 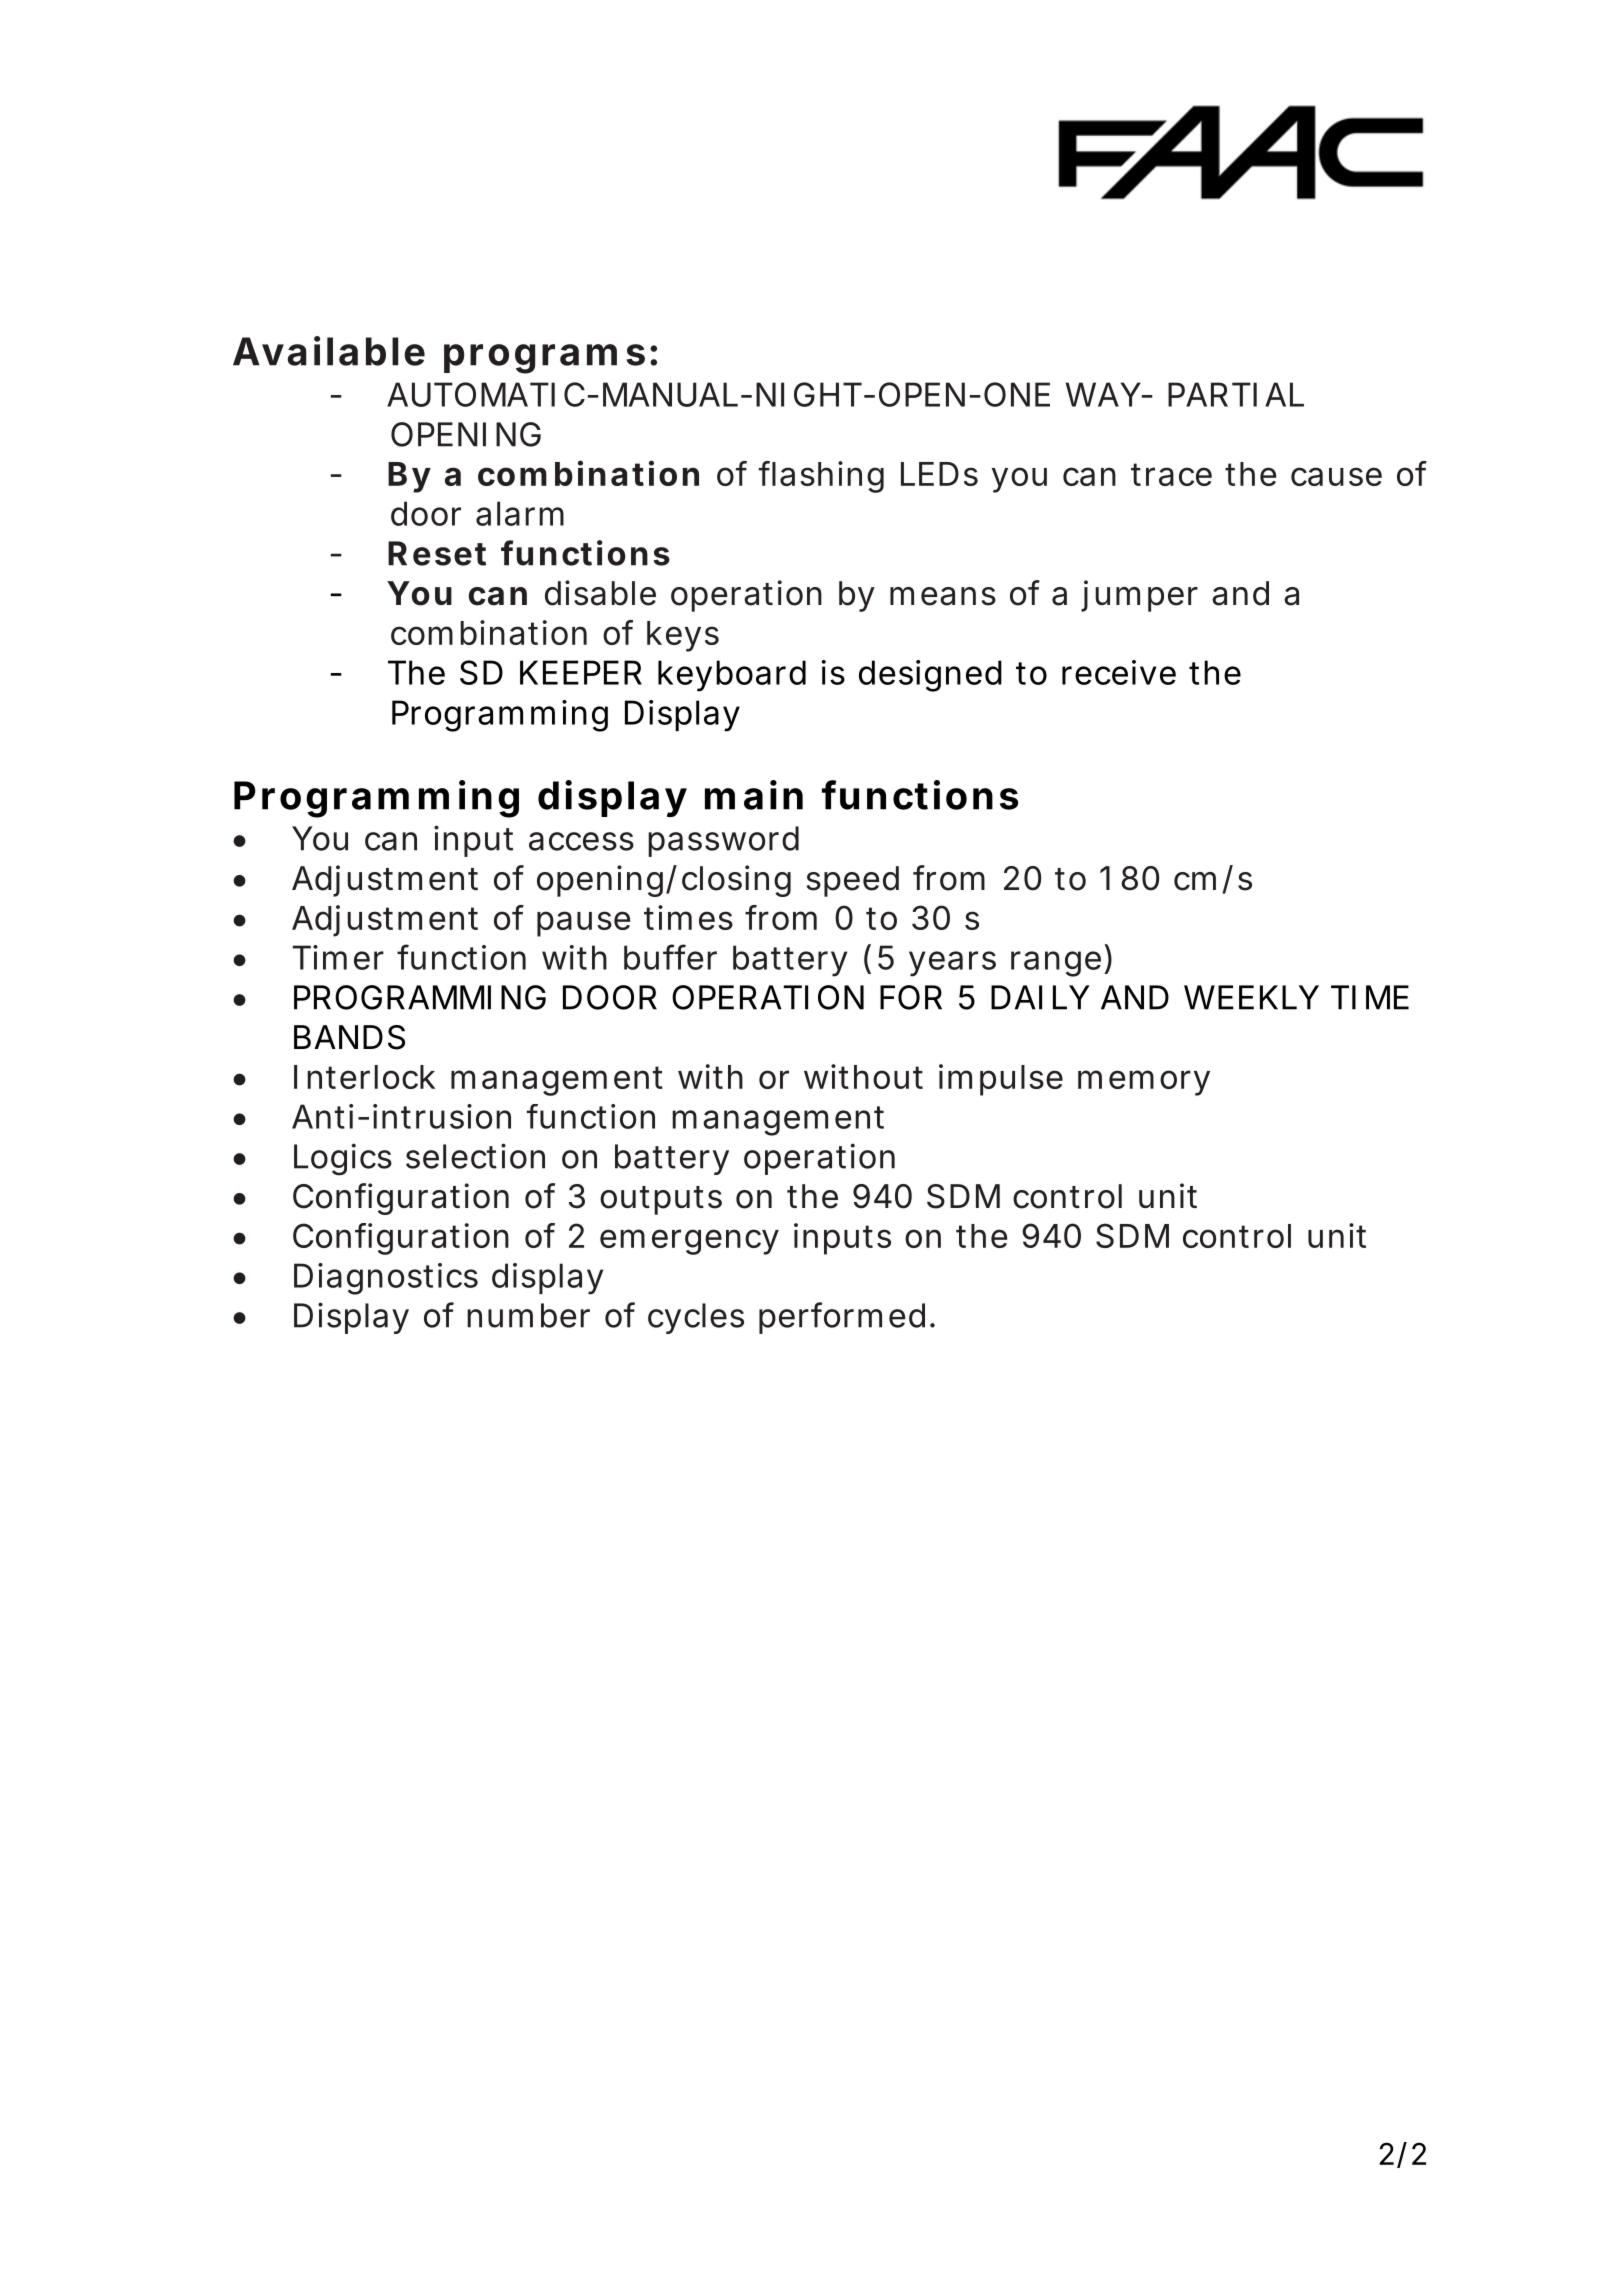 I want to click on trace, so click(x=1171, y=474).
